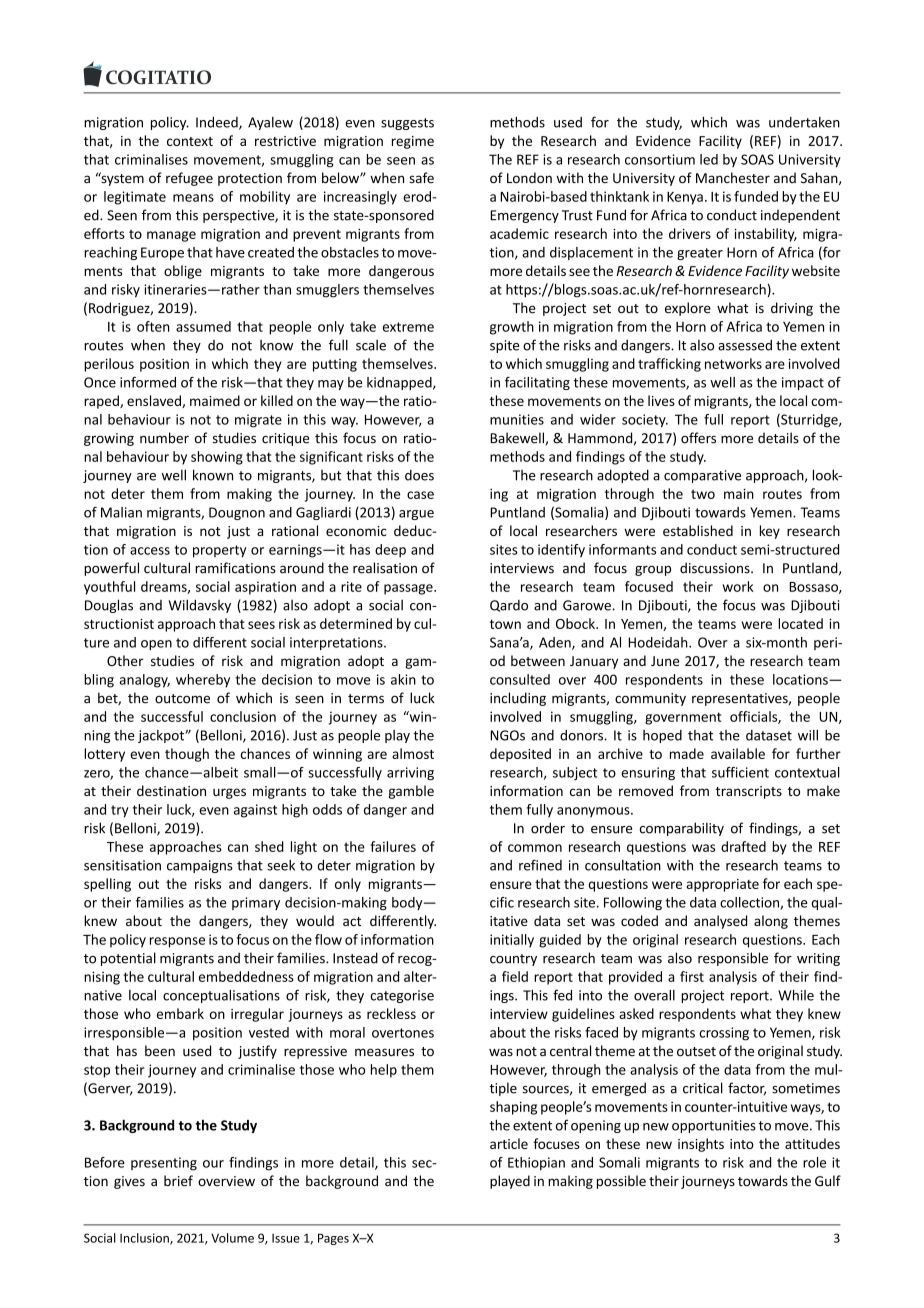 The width and height of the screenshot is (924, 1308). What do you see at coordinates (178, 1181) in the screenshot?
I see `brief` at bounding box center [178, 1181].
